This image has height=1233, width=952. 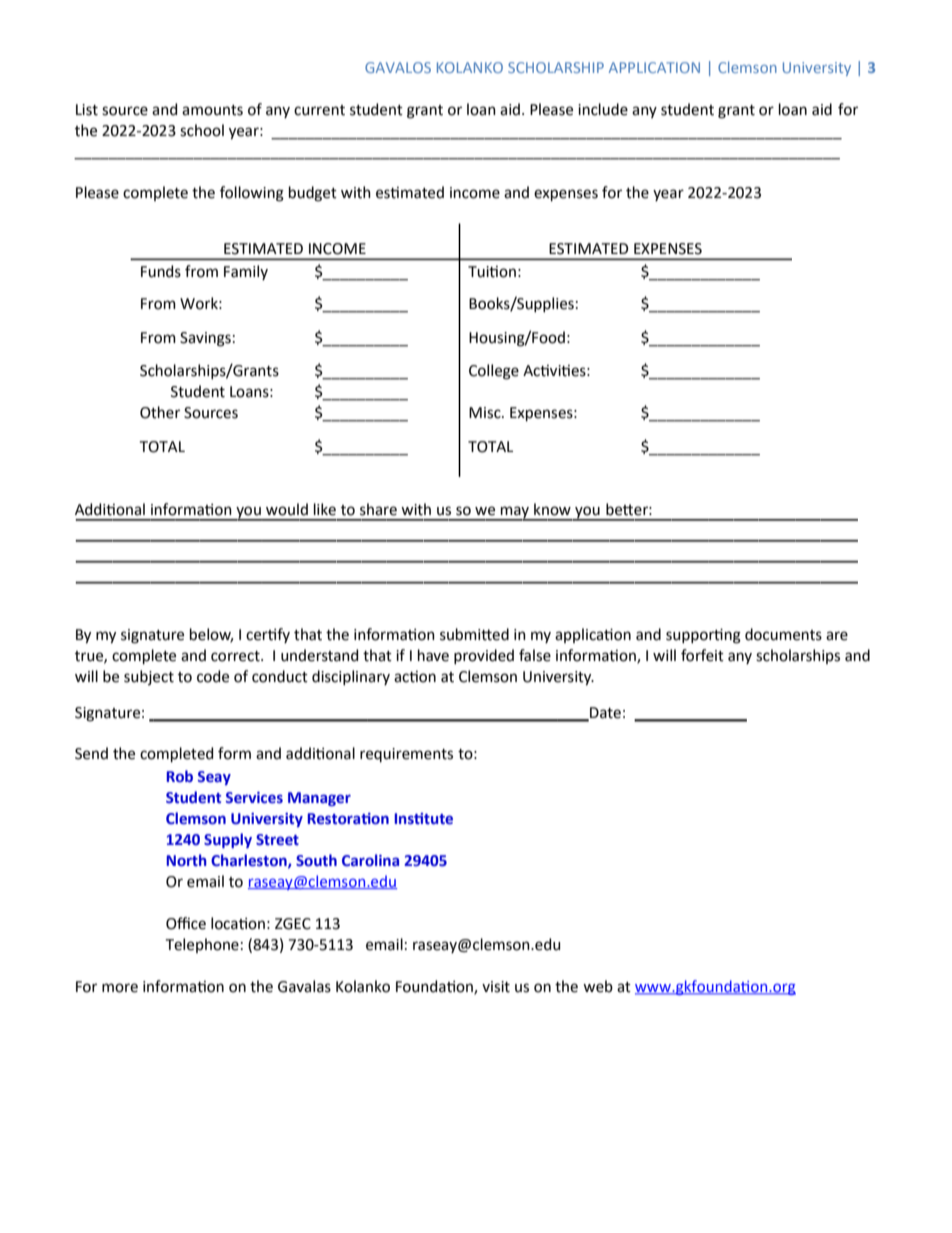 What do you see at coordinates (603, 109) in the image?
I see `include` at bounding box center [603, 109].
